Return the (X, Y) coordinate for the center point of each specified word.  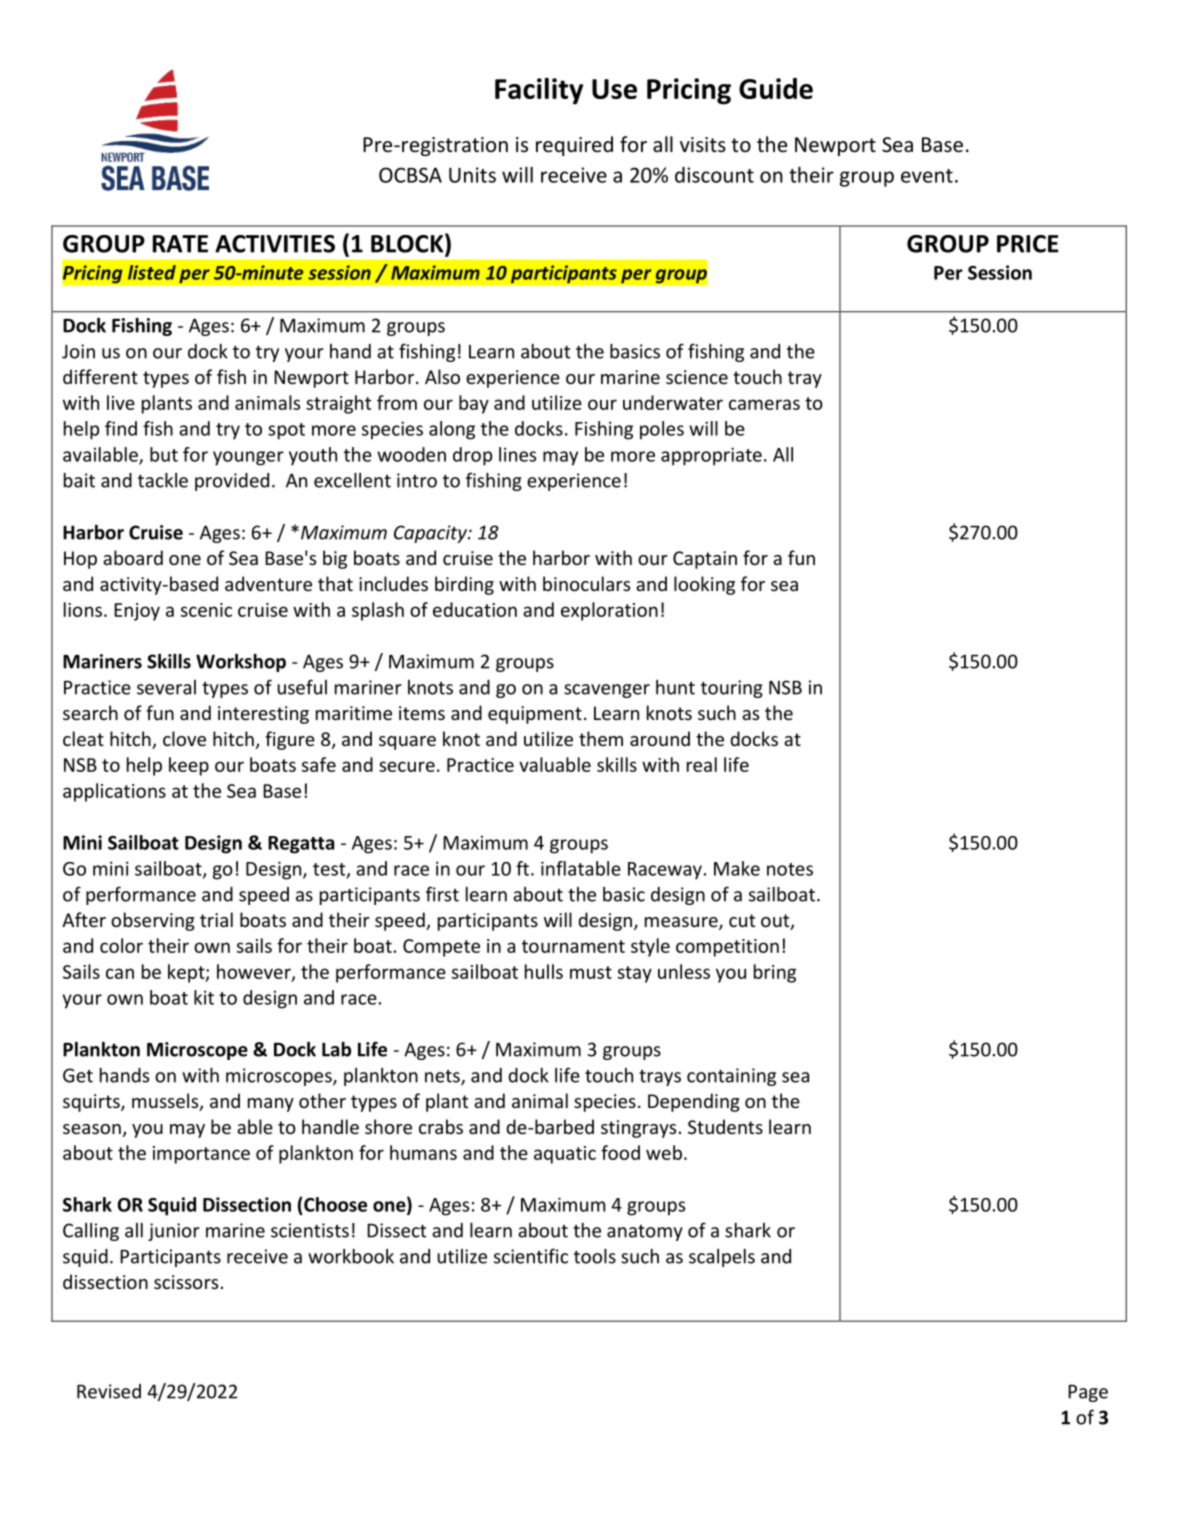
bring (775, 973)
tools (595, 1256)
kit (204, 997)
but (164, 454)
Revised (109, 1391)
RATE (180, 244)
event (927, 176)
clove (184, 738)
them (601, 738)
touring (732, 689)
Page (1088, 1393)
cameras (764, 404)
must (591, 972)
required (574, 146)
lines (517, 454)
